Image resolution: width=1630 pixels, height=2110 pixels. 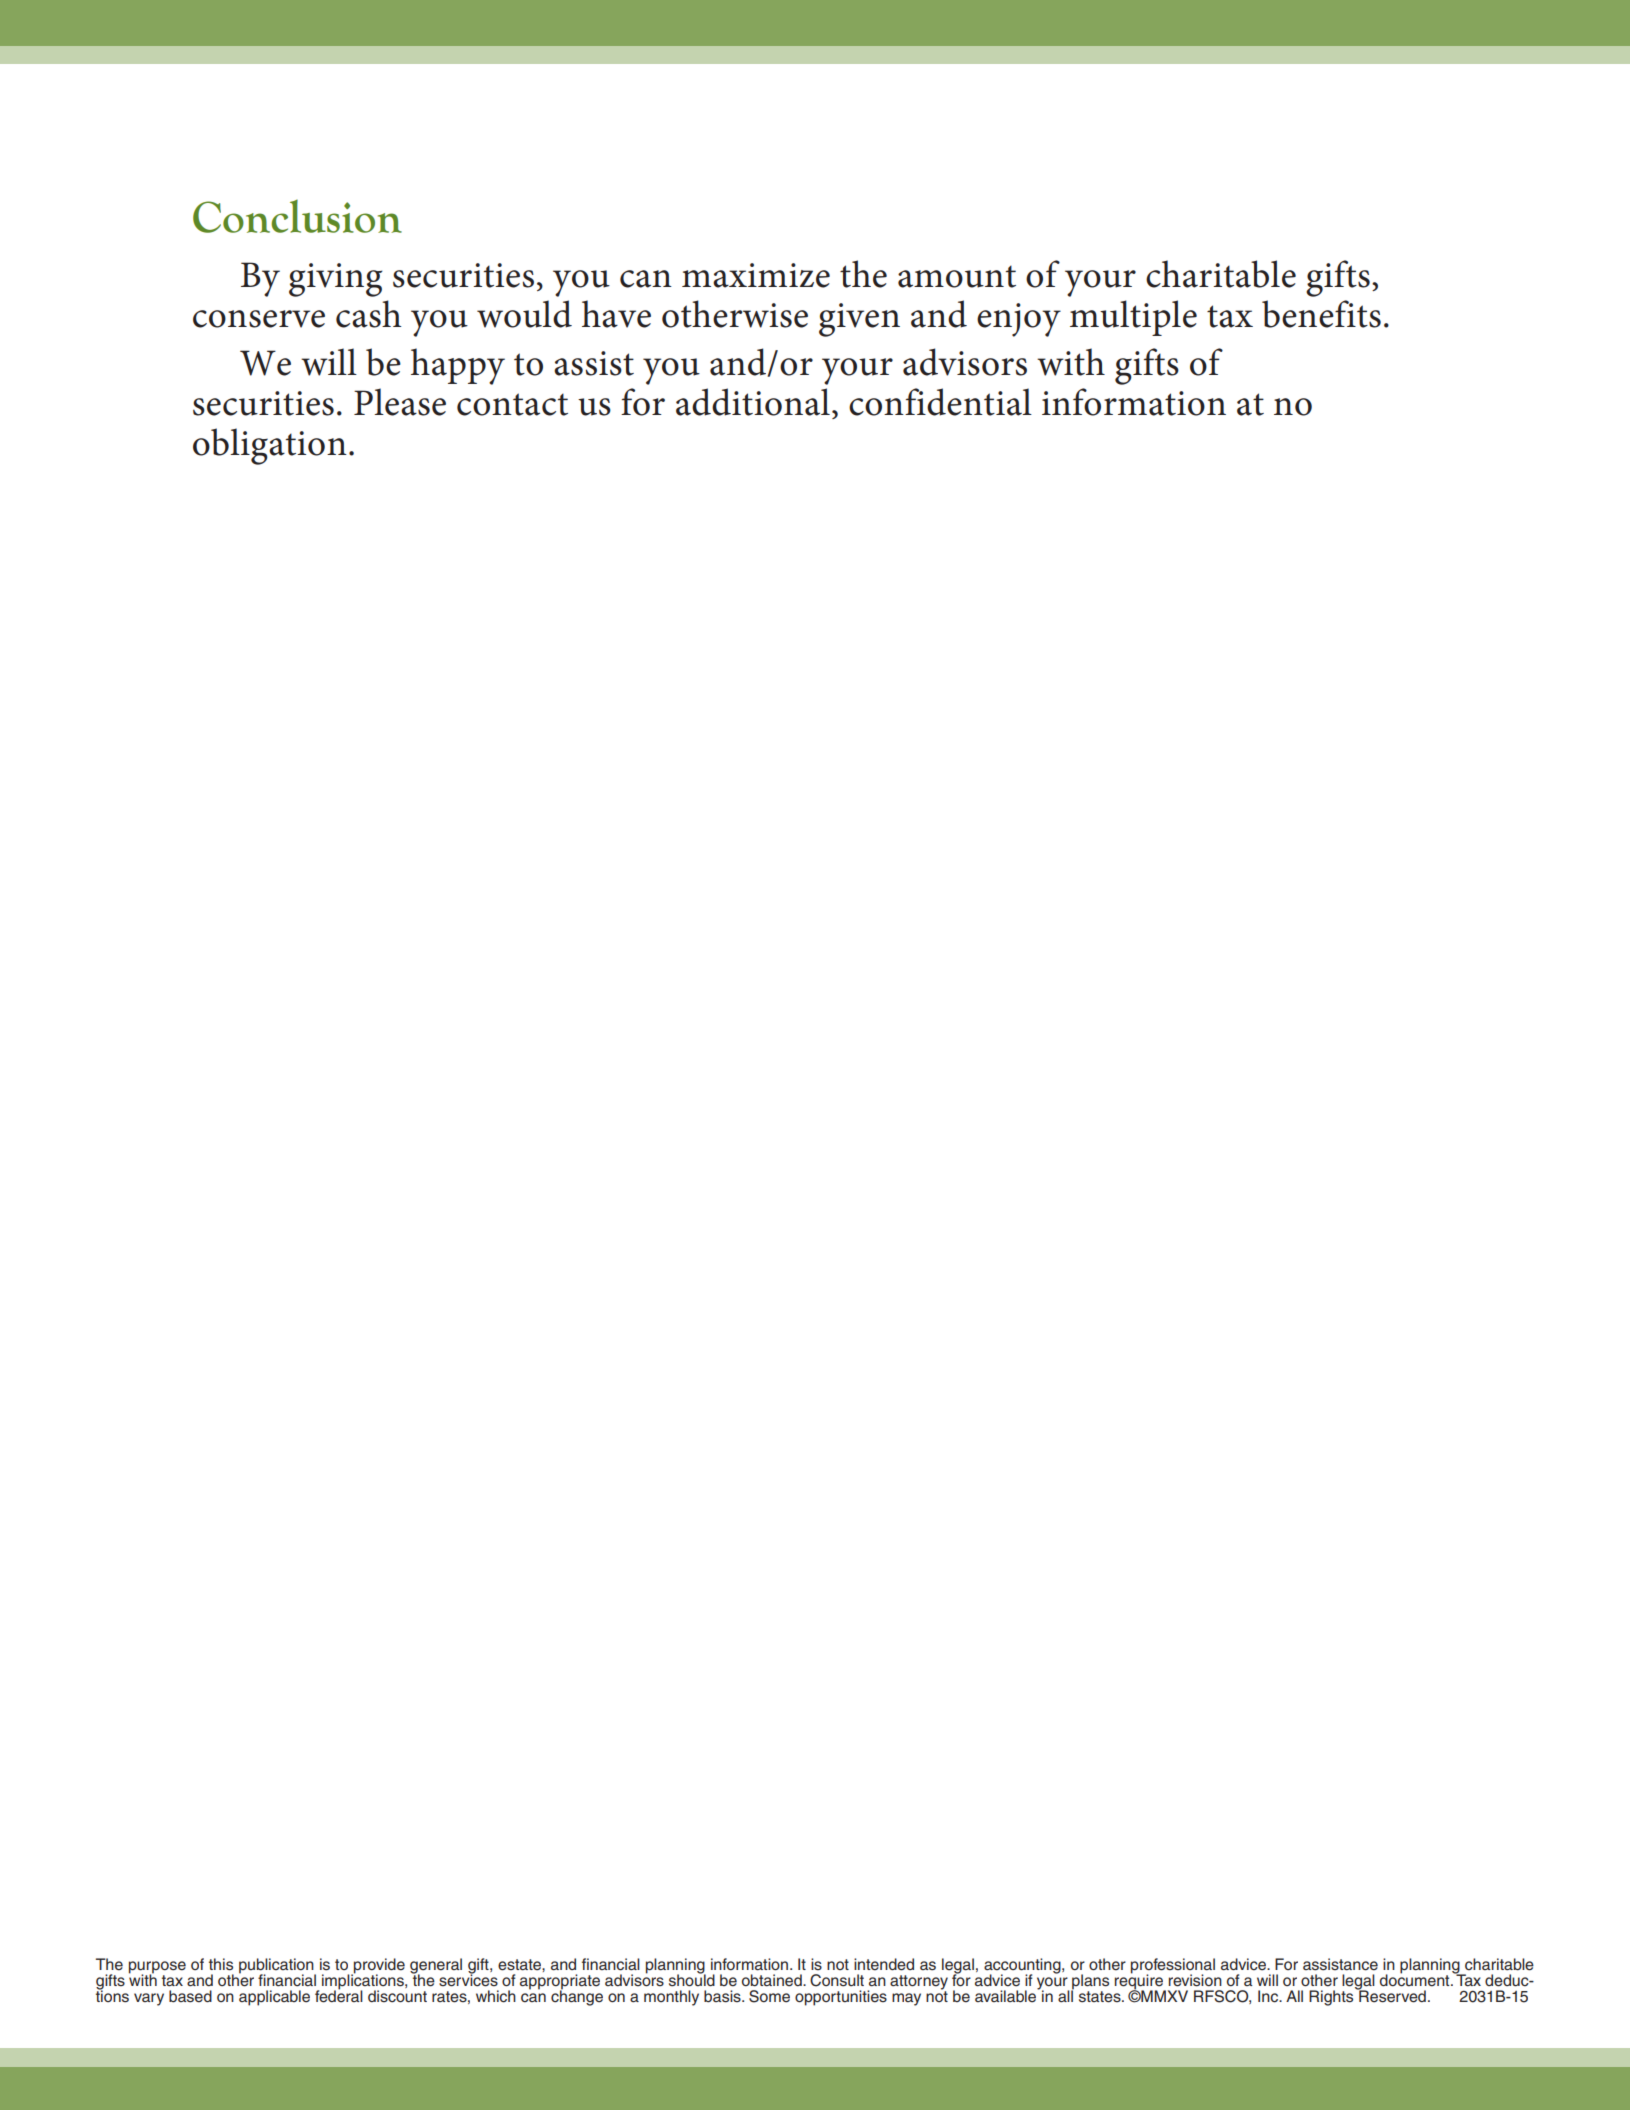 I want to click on maximize, so click(x=756, y=275).
